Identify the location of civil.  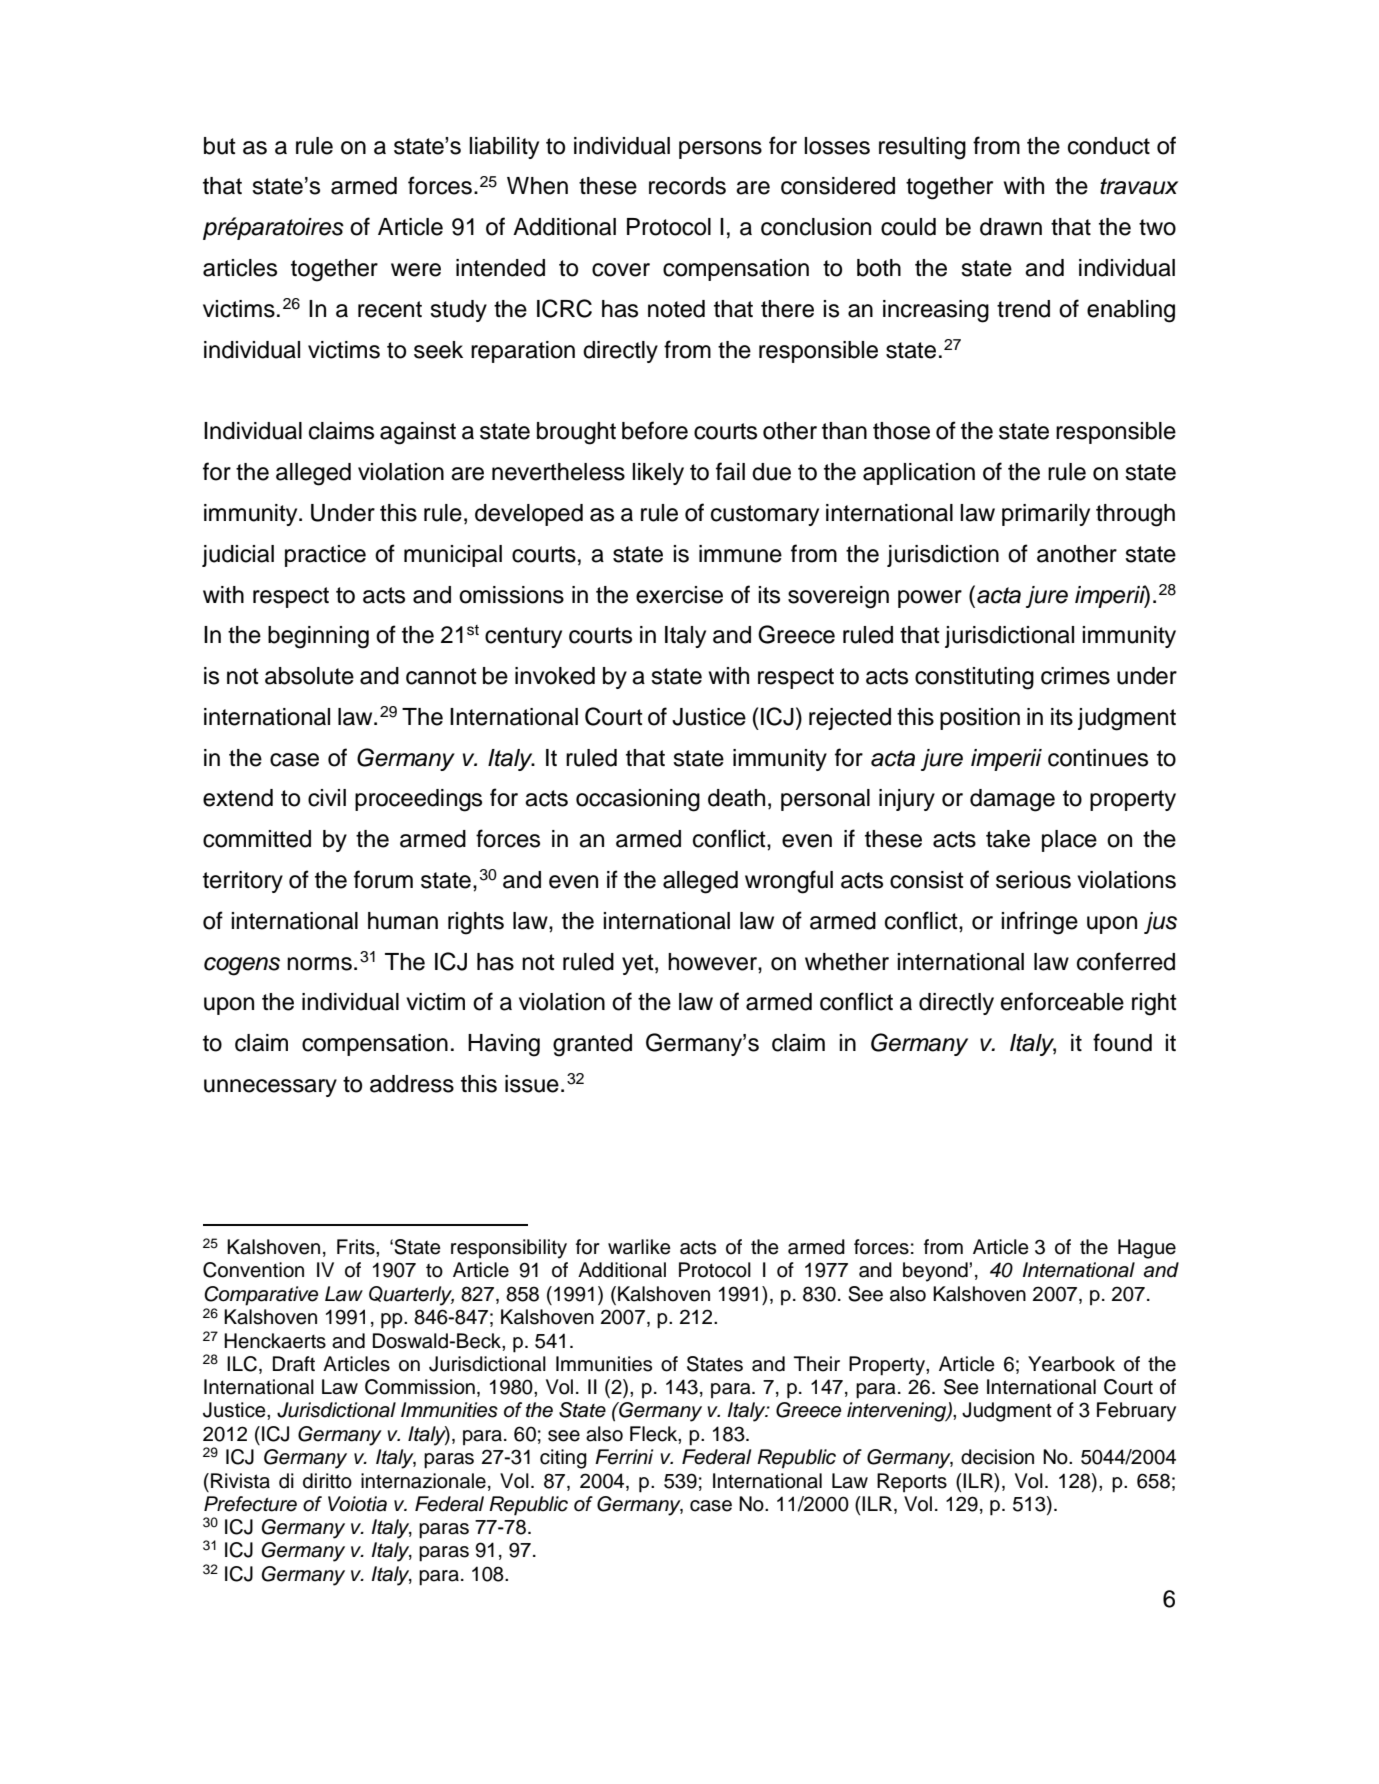
(327, 798).
